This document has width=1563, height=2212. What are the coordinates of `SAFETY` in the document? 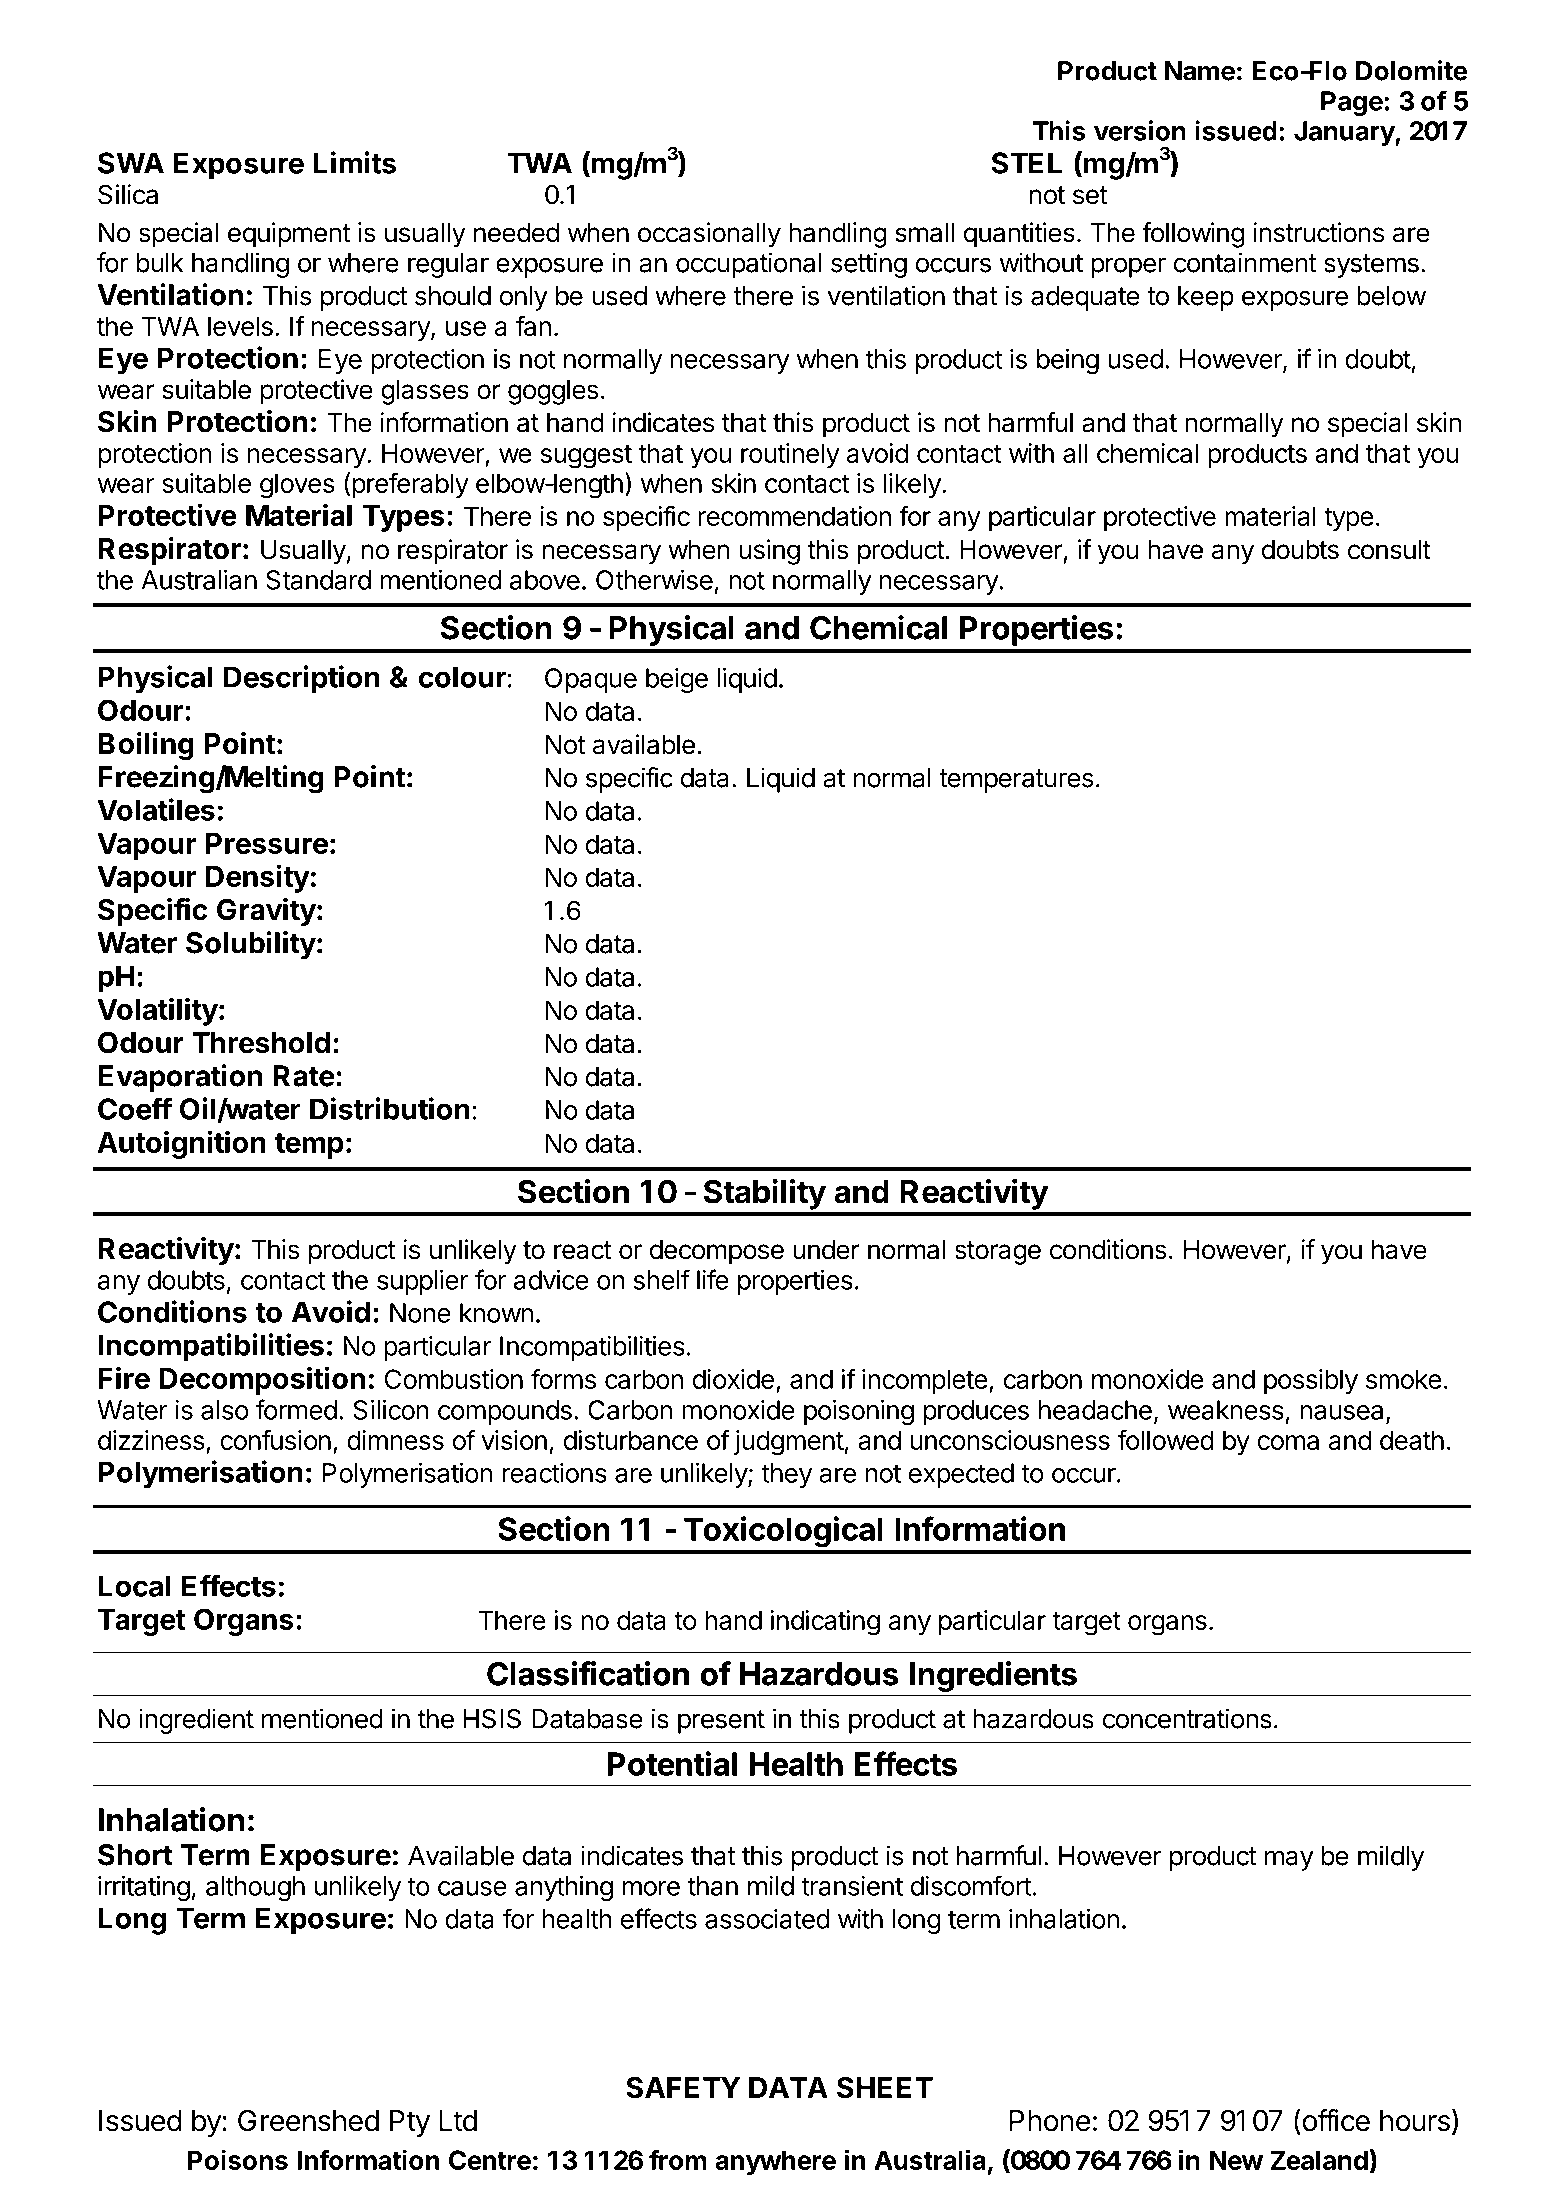 It's located at (683, 2087).
